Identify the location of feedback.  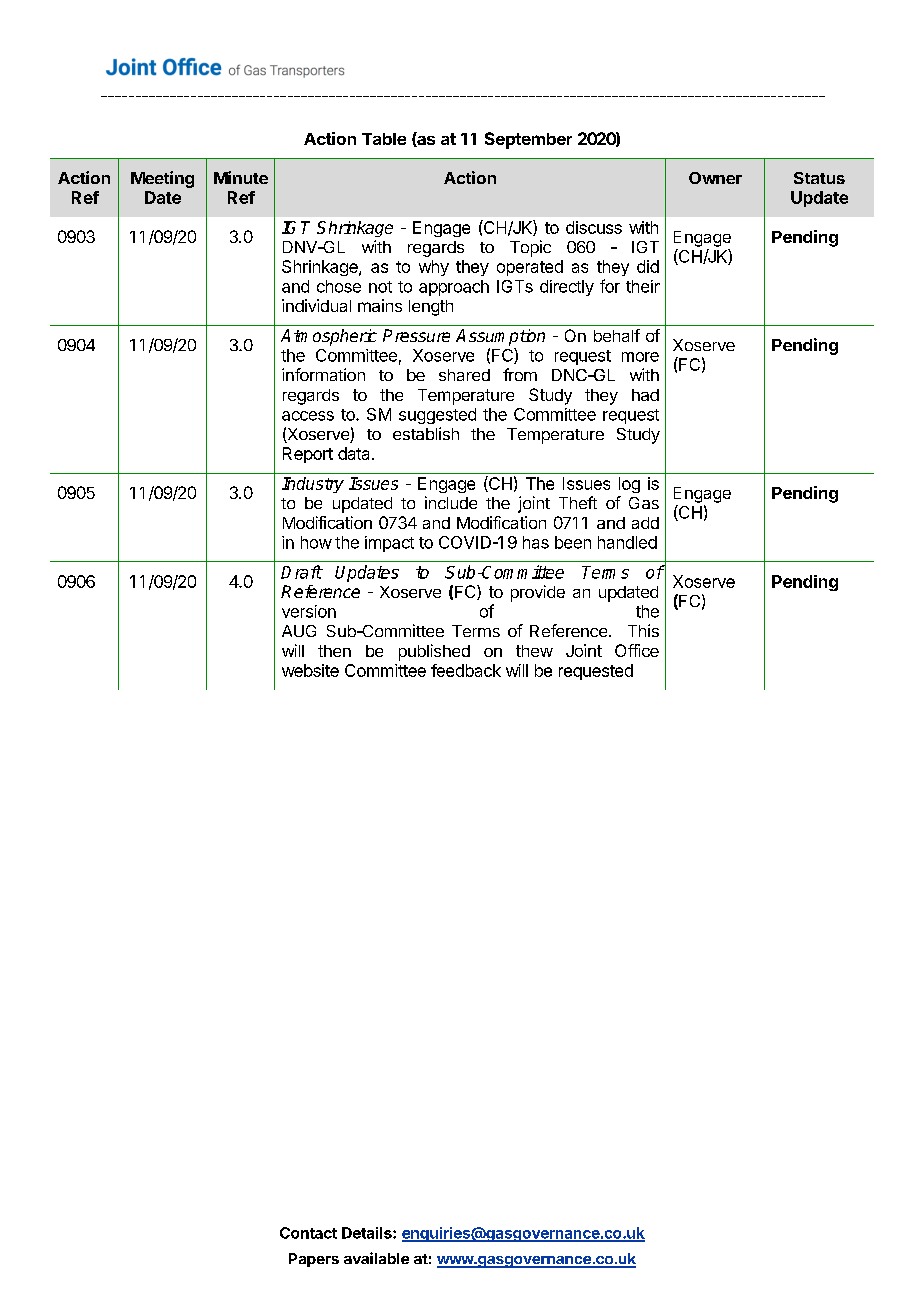
(466, 670).
